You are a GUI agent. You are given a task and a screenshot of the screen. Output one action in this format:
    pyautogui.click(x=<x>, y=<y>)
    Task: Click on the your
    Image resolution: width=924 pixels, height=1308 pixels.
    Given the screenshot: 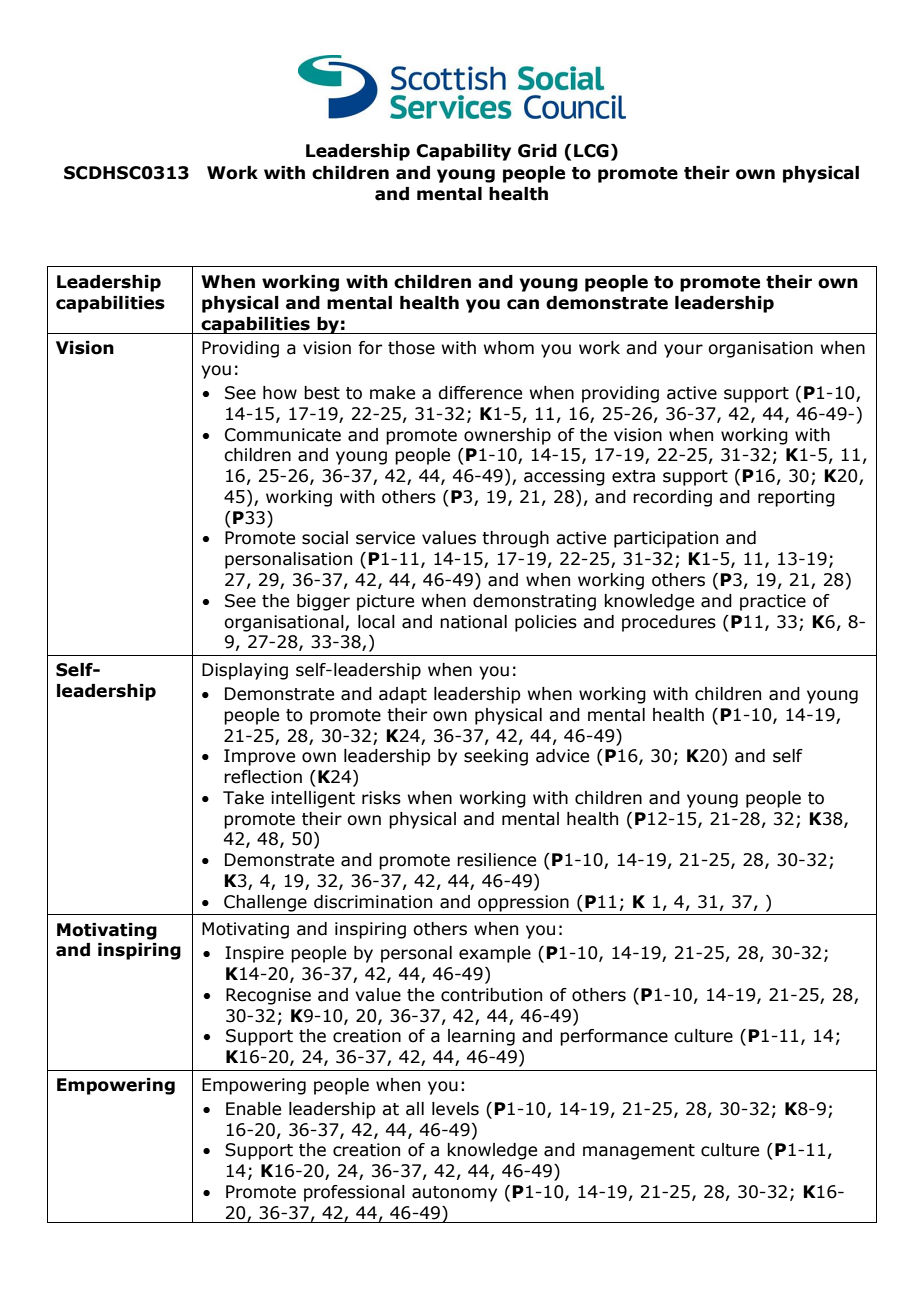 What is the action you would take?
    pyautogui.click(x=683, y=351)
